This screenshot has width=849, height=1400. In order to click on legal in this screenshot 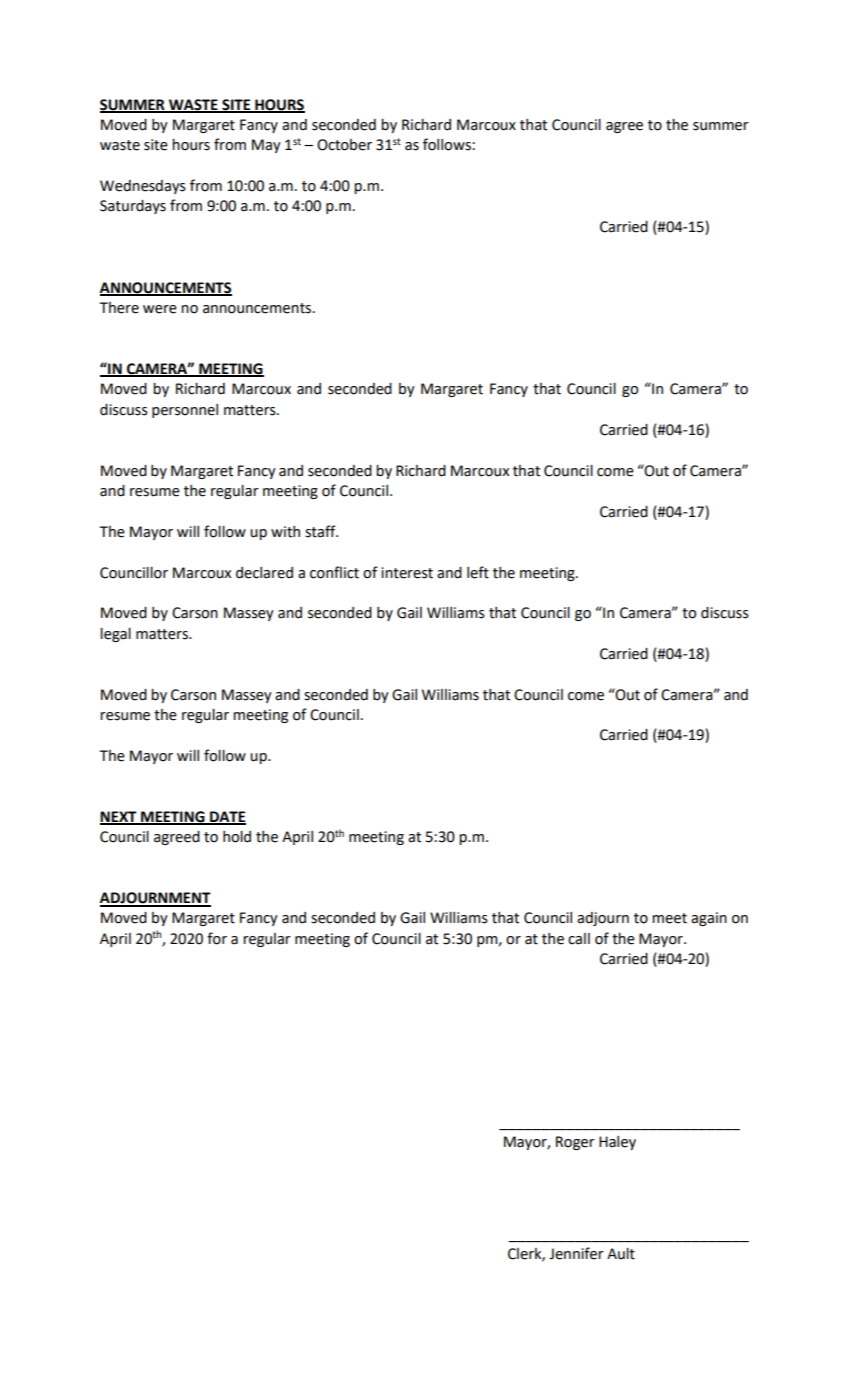, I will do `click(115, 635)`.
